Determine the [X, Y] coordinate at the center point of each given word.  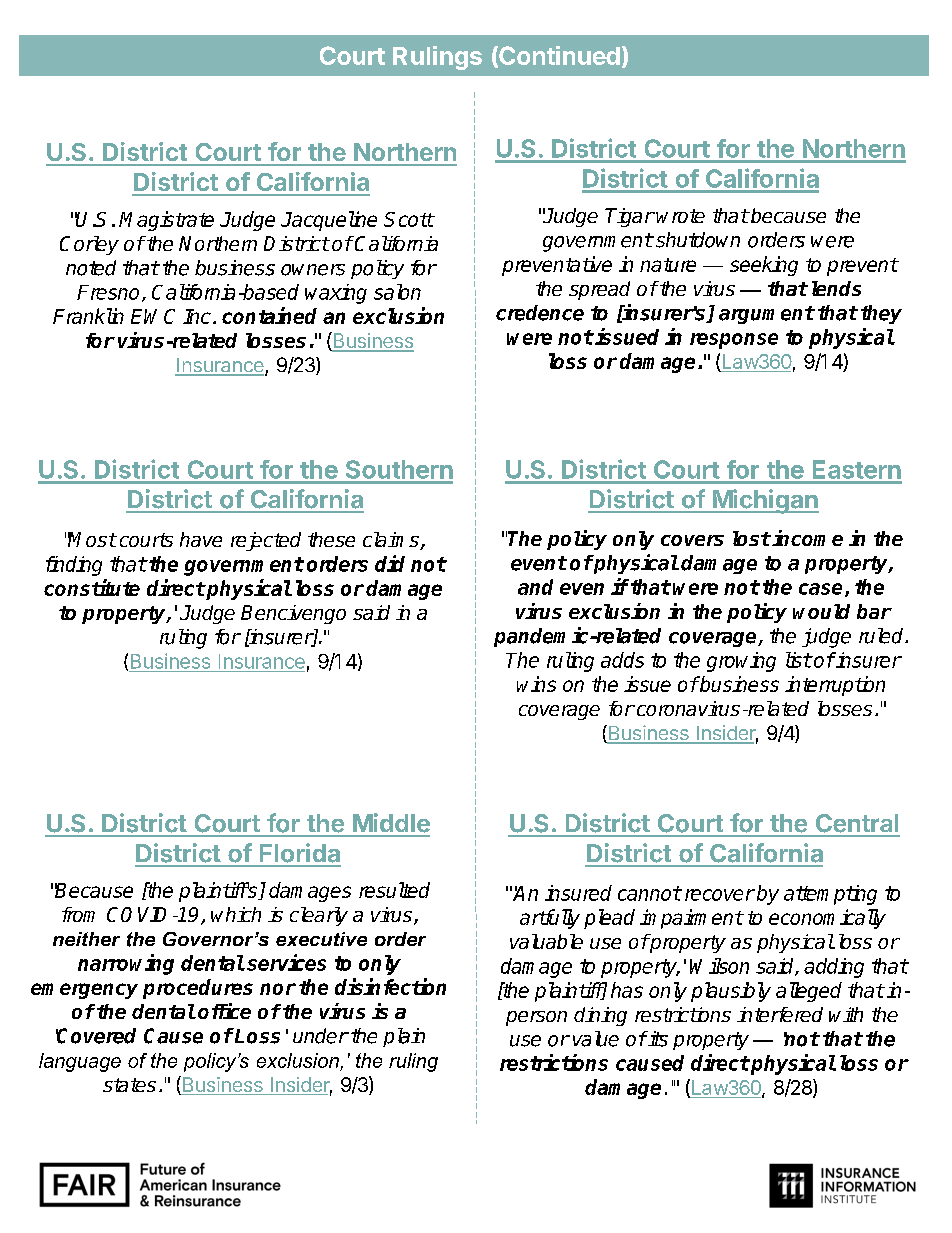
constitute [92, 587]
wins [536, 684]
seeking [764, 266]
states [129, 1085]
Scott [409, 219]
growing [741, 662]
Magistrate [166, 221]
